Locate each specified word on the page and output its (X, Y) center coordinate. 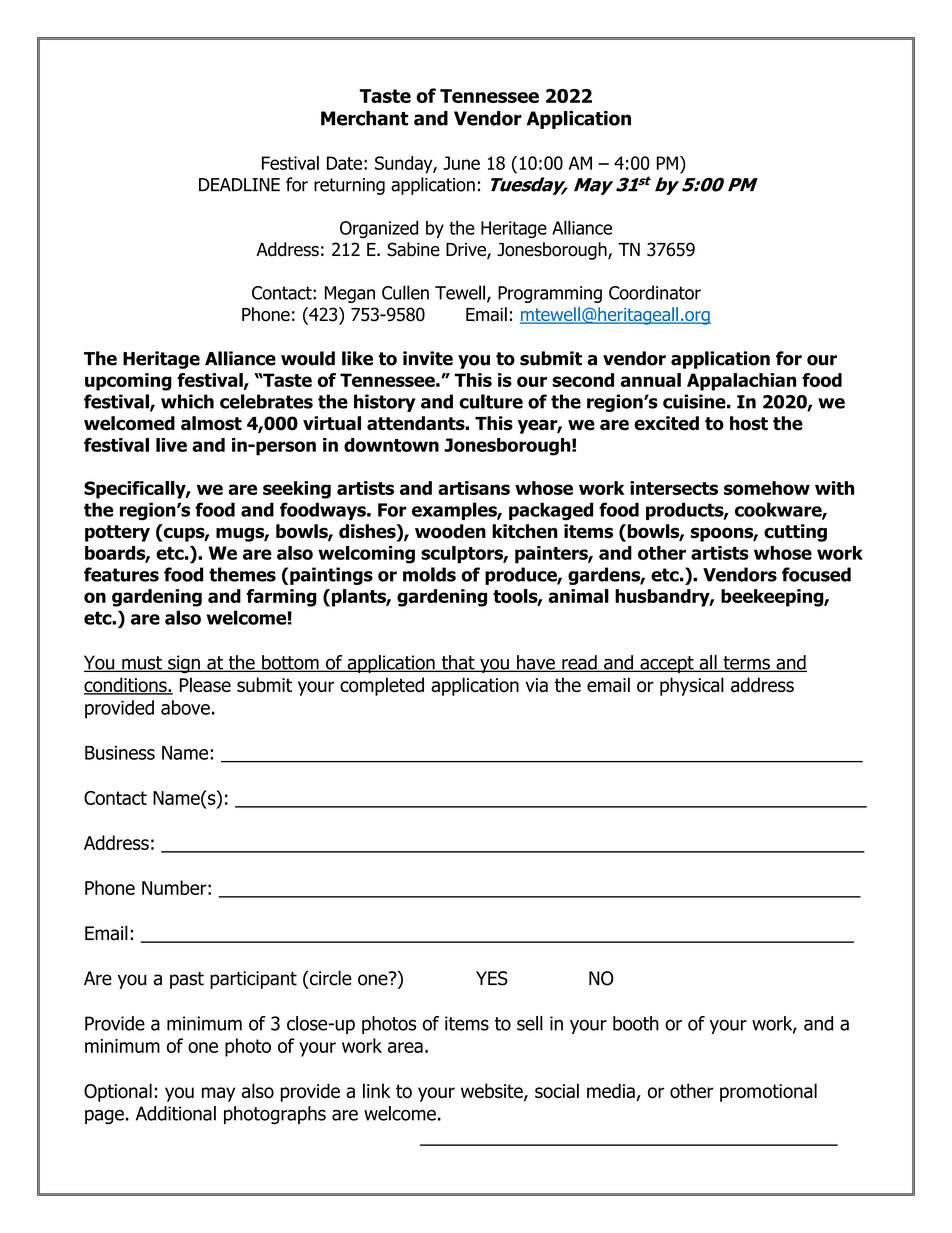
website (493, 1092)
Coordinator (655, 292)
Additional (176, 1113)
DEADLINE (239, 184)
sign (184, 664)
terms (746, 664)
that (458, 663)
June (461, 163)
